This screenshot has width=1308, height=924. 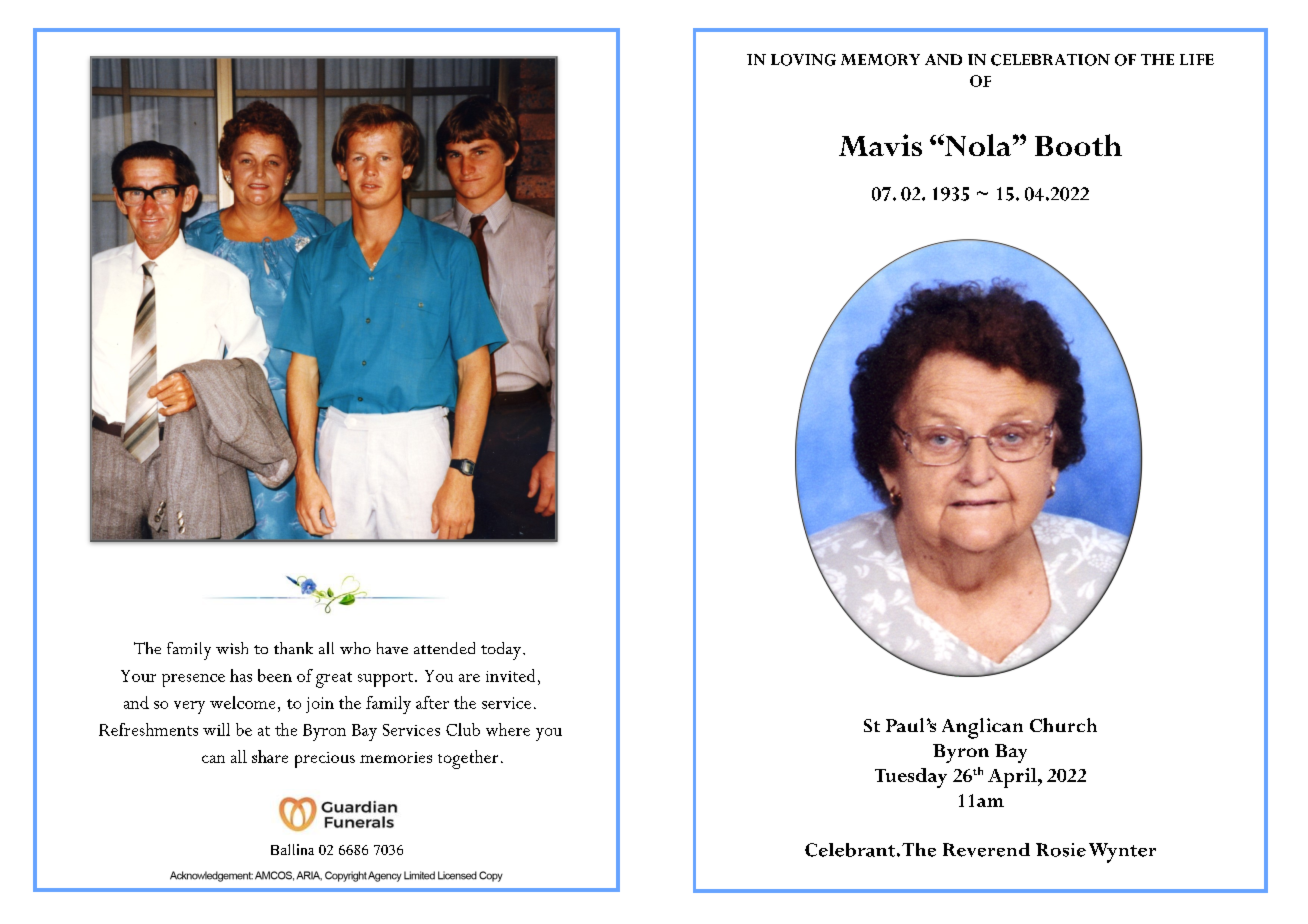 What do you see at coordinates (270, 756) in the screenshot?
I see `share` at bounding box center [270, 756].
